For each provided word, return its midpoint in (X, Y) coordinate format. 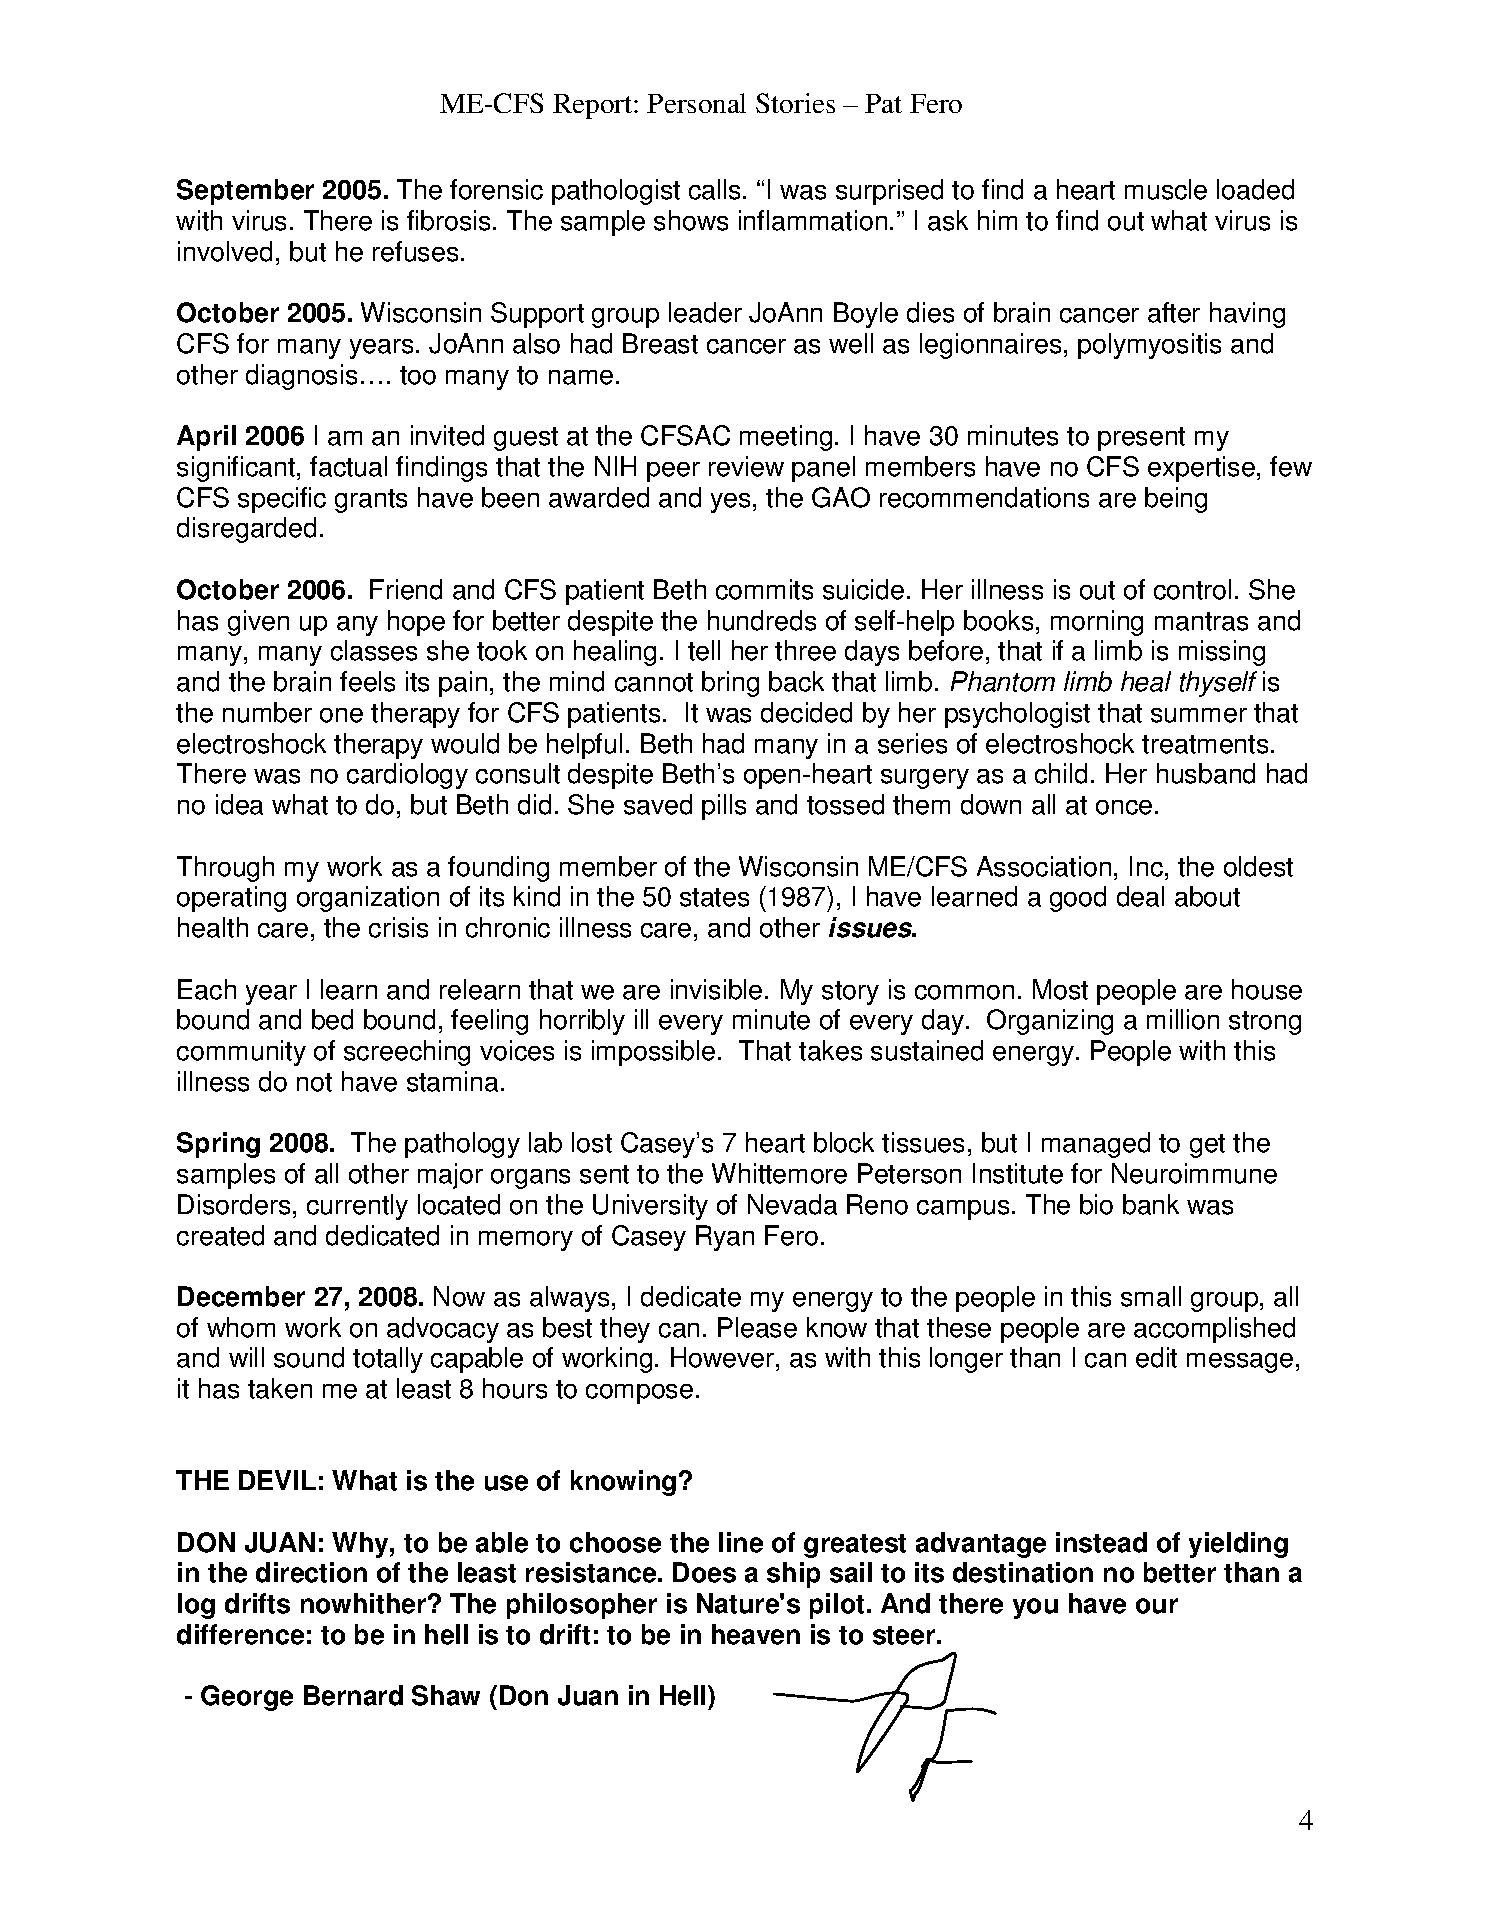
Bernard (353, 1695)
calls (714, 189)
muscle (1166, 189)
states (714, 897)
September (245, 192)
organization (368, 899)
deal (1140, 896)
